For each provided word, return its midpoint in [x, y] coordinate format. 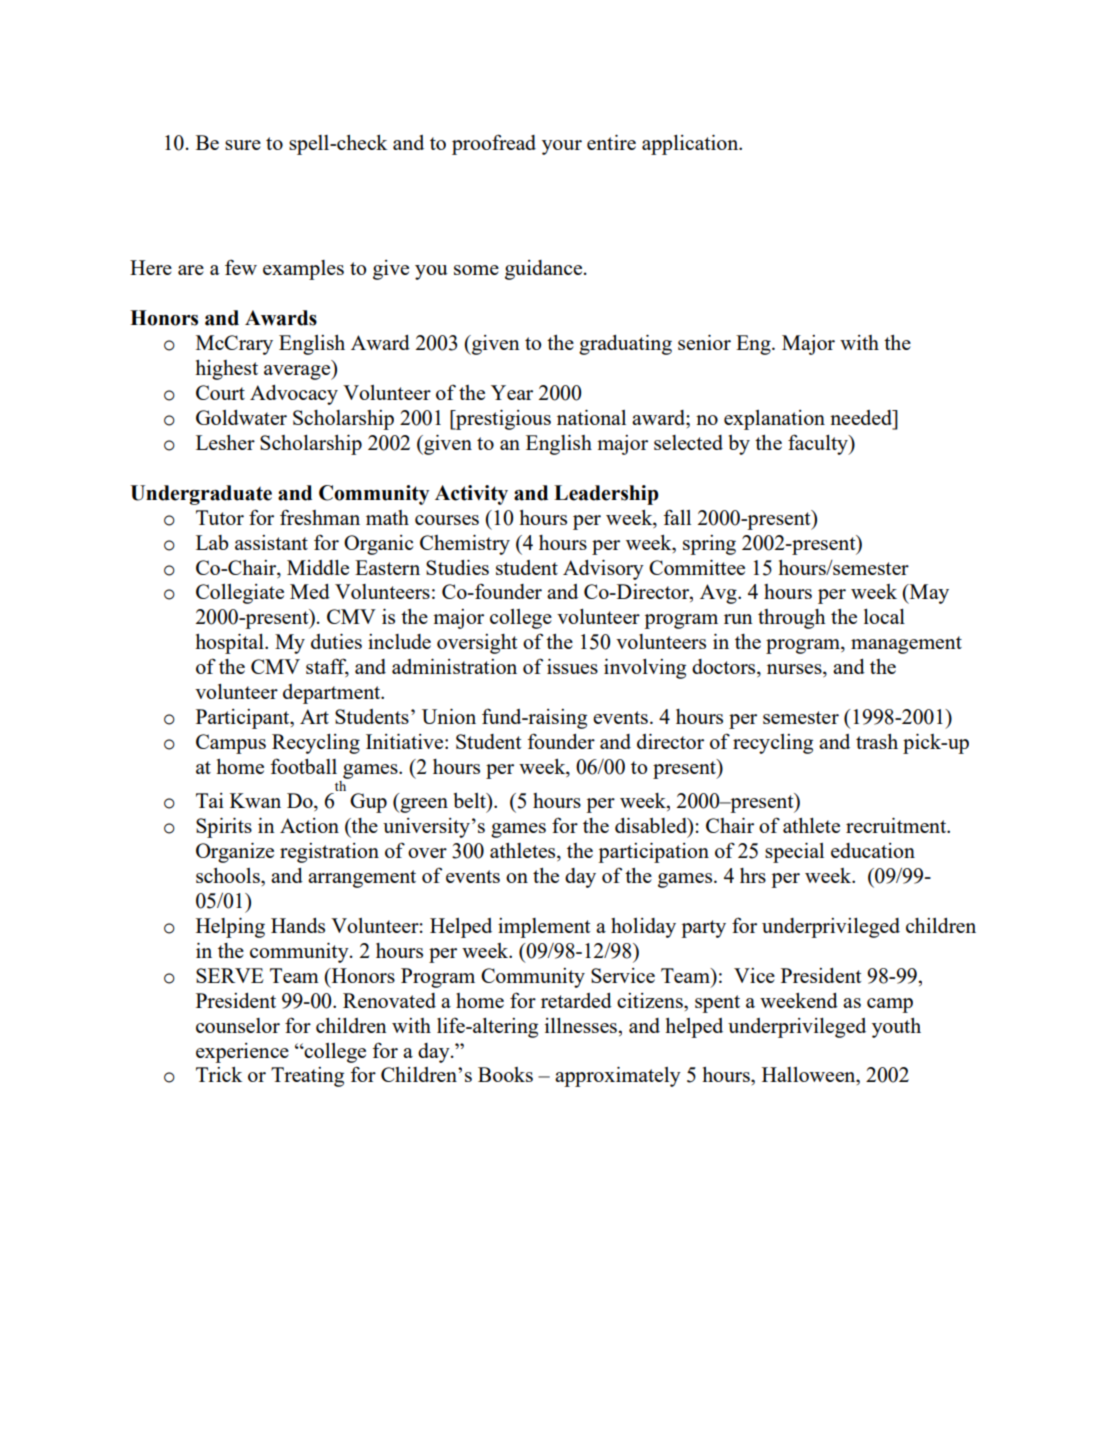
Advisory [603, 570]
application [691, 145]
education [873, 850]
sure [243, 145]
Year [512, 392]
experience [242, 1053]
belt [470, 800]
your [562, 147]
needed [862, 417]
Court [220, 392]
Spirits [224, 828]
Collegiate [240, 594]
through [792, 619]
